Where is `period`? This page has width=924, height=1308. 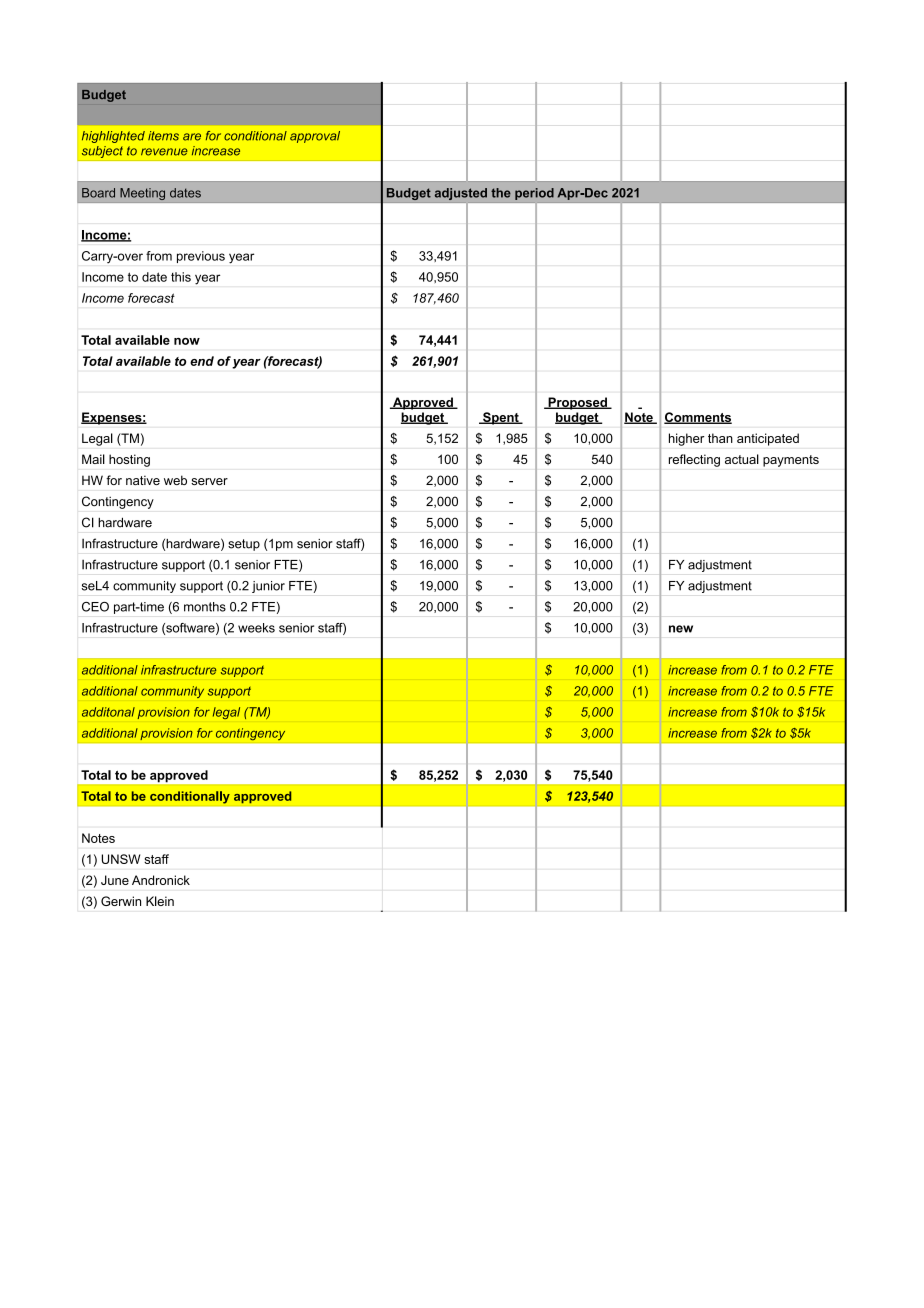 period is located at coordinates (534, 194).
